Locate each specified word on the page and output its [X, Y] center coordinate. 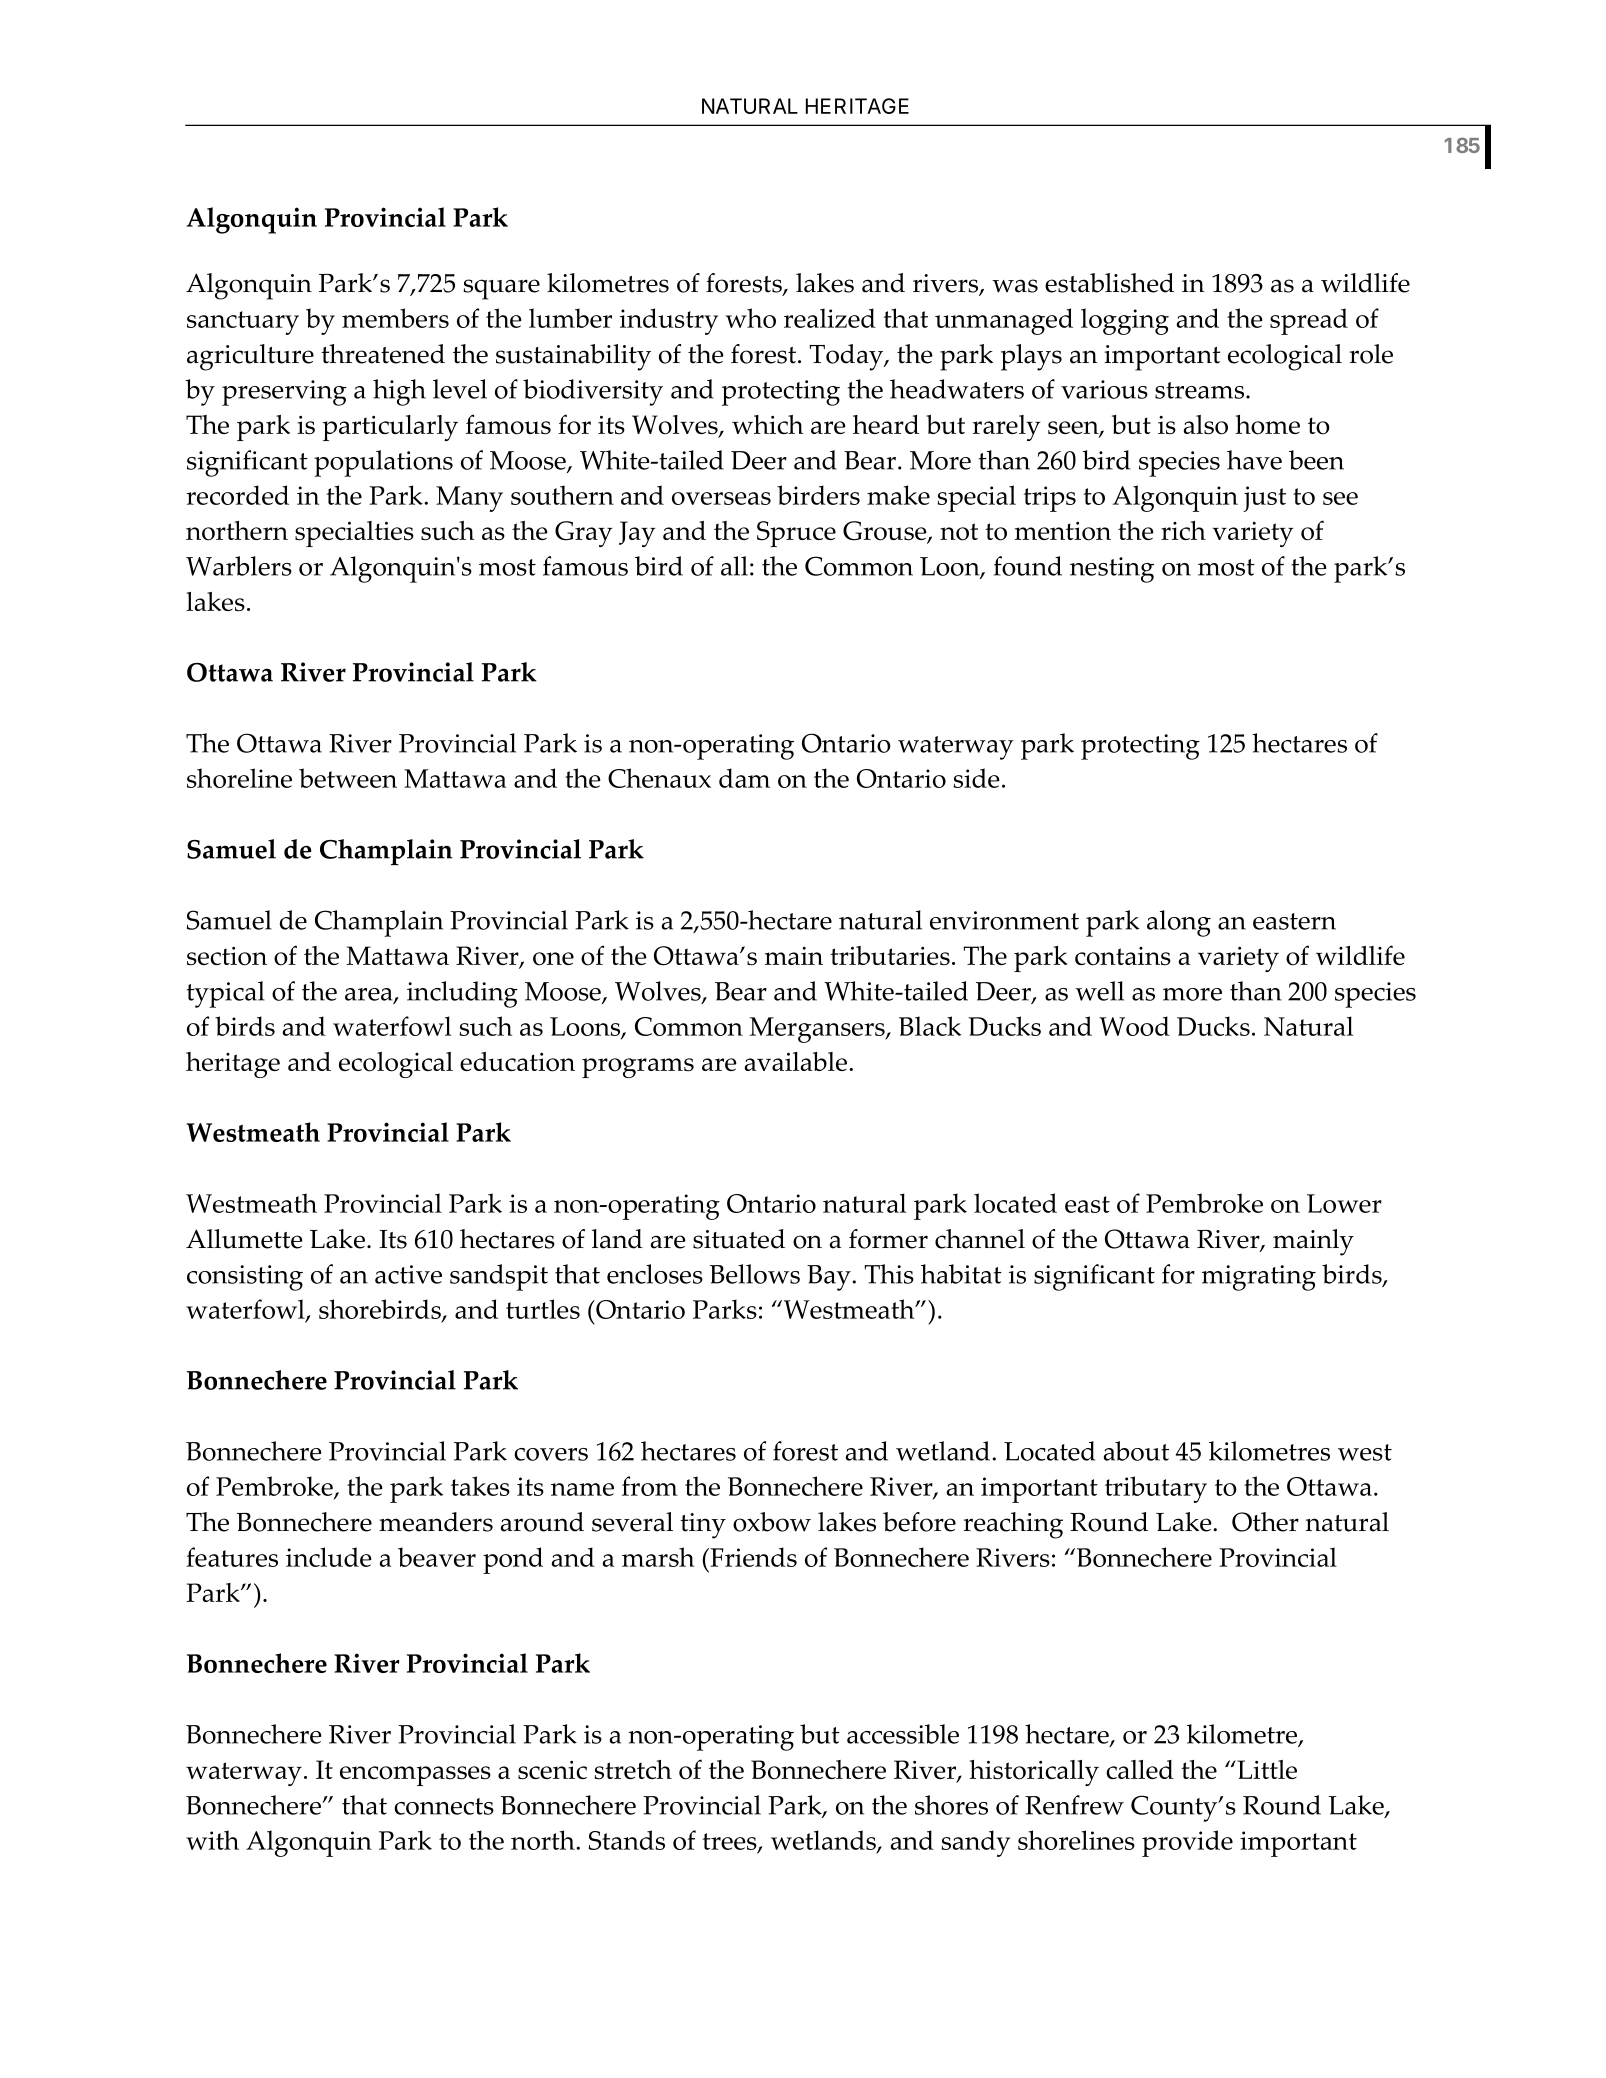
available [797, 1061]
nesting [1112, 570]
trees [730, 1843]
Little [1266, 1769]
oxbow [772, 1522]
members [395, 318]
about [1136, 1451]
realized [830, 318]
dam [744, 778]
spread [1309, 321]
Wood [1134, 1026]
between [348, 778]
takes [480, 1486]
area [370, 995]
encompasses [415, 1776]
